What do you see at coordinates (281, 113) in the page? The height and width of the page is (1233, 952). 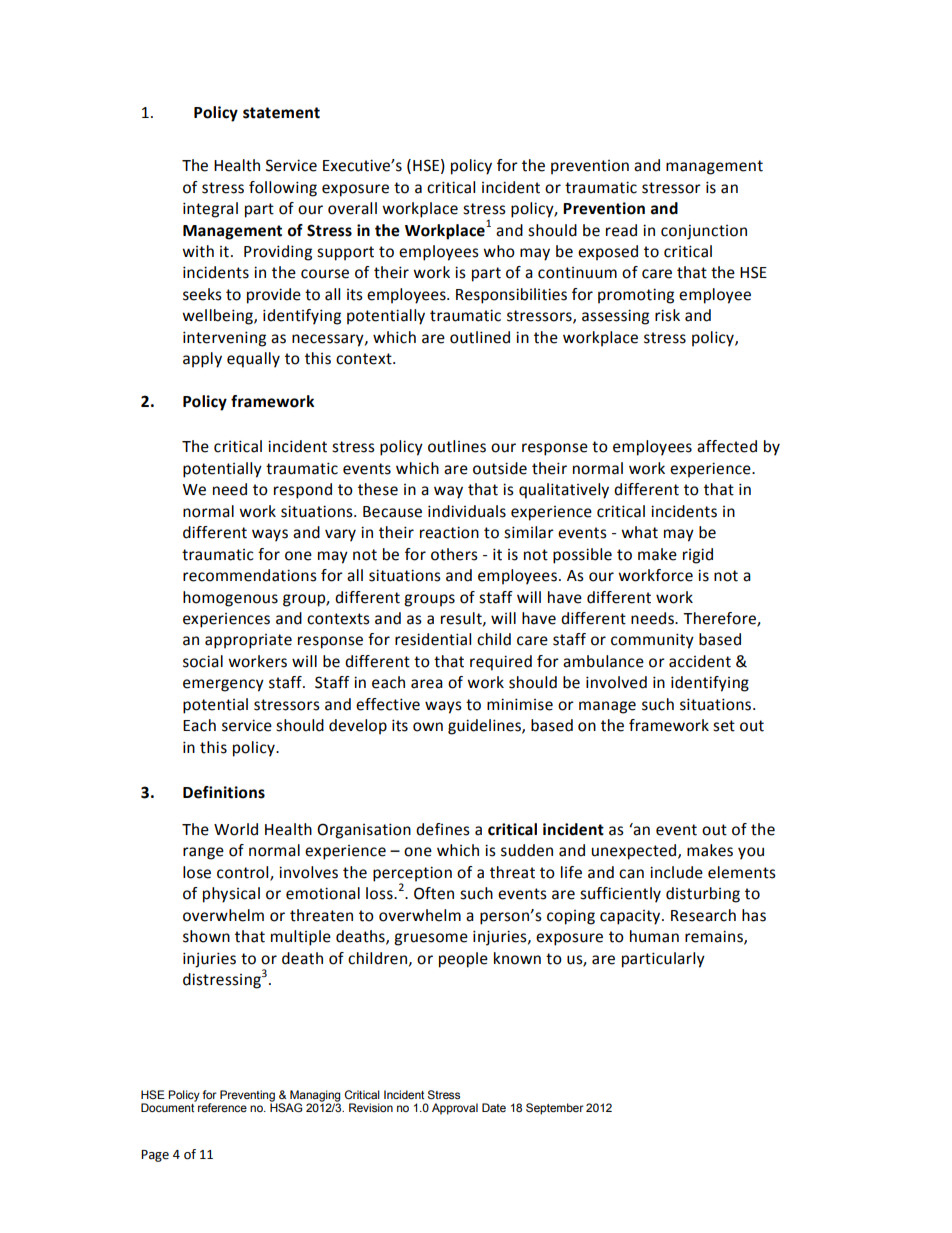 I see `statement` at bounding box center [281, 113].
